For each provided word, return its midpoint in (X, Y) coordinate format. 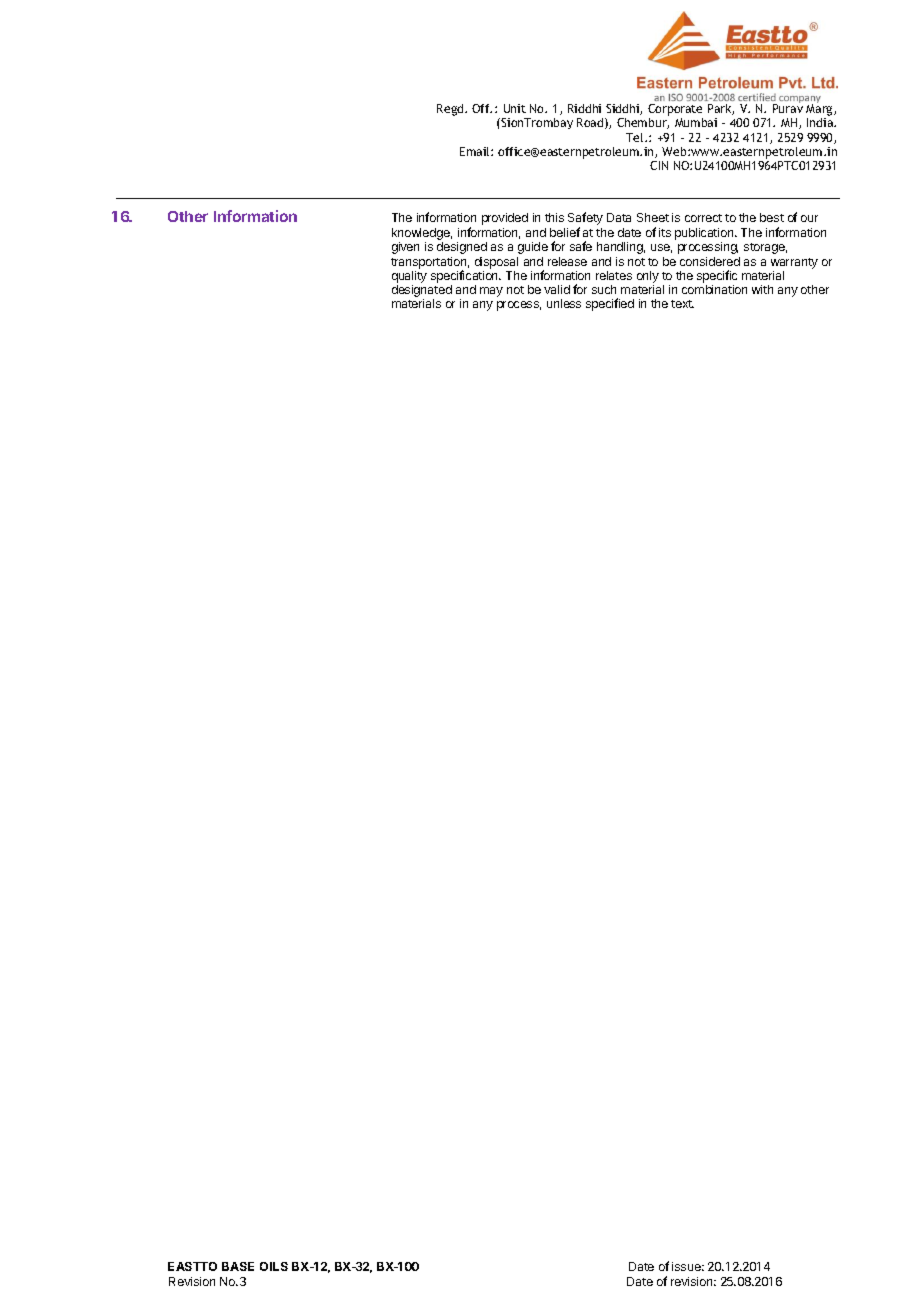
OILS (274, 1266)
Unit (515, 108)
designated (422, 292)
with (762, 289)
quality (409, 278)
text (682, 304)
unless (564, 303)
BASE (238, 1266)
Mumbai (696, 122)
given (405, 248)
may (491, 292)
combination (714, 289)
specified (610, 304)
